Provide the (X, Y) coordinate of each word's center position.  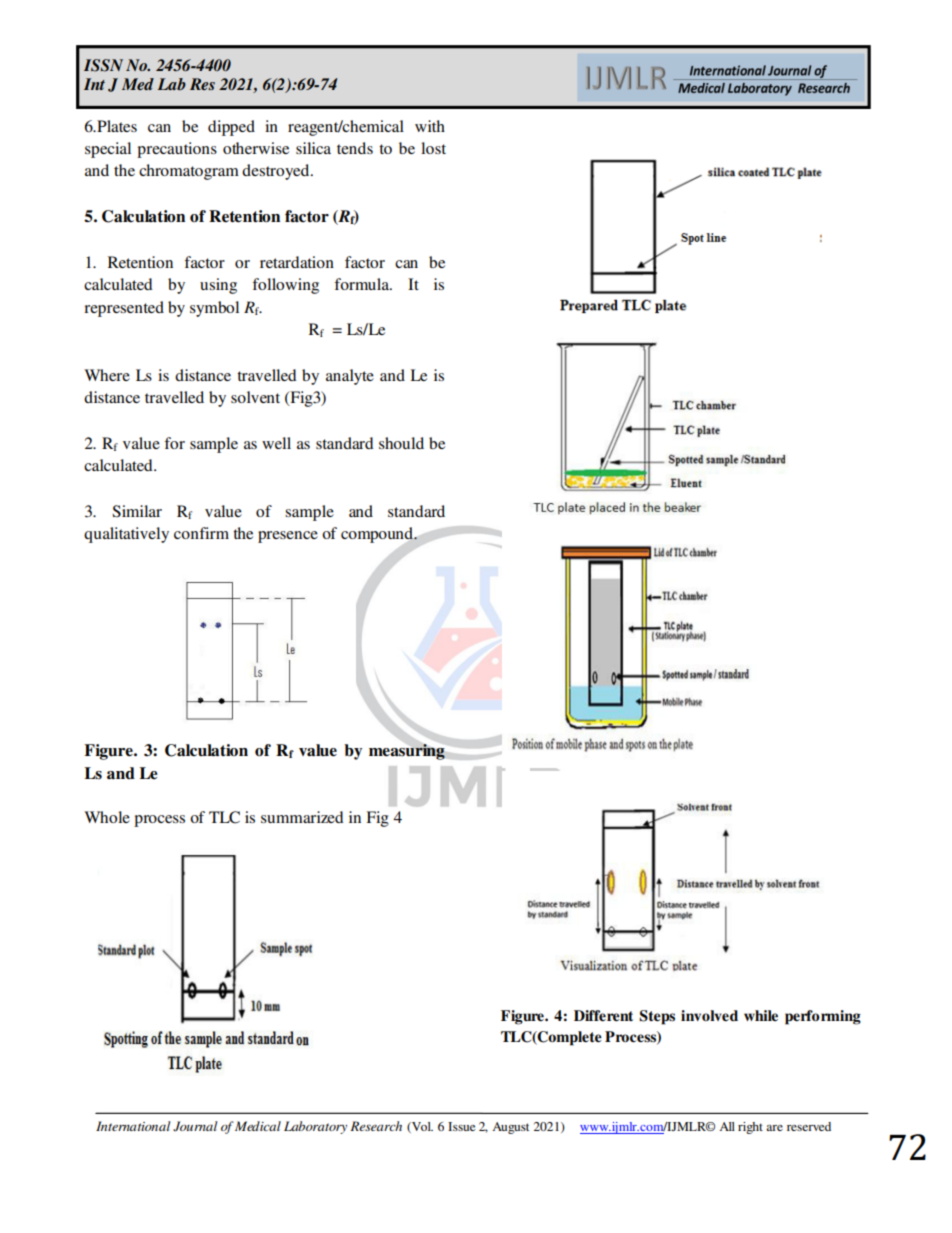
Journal (195, 1126)
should (401, 443)
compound (378, 535)
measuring (407, 752)
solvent (255, 397)
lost (433, 148)
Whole (107, 817)
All (727, 1126)
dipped (231, 128)
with (430, 126)
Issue (461, 1126)
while (761, 1015)
